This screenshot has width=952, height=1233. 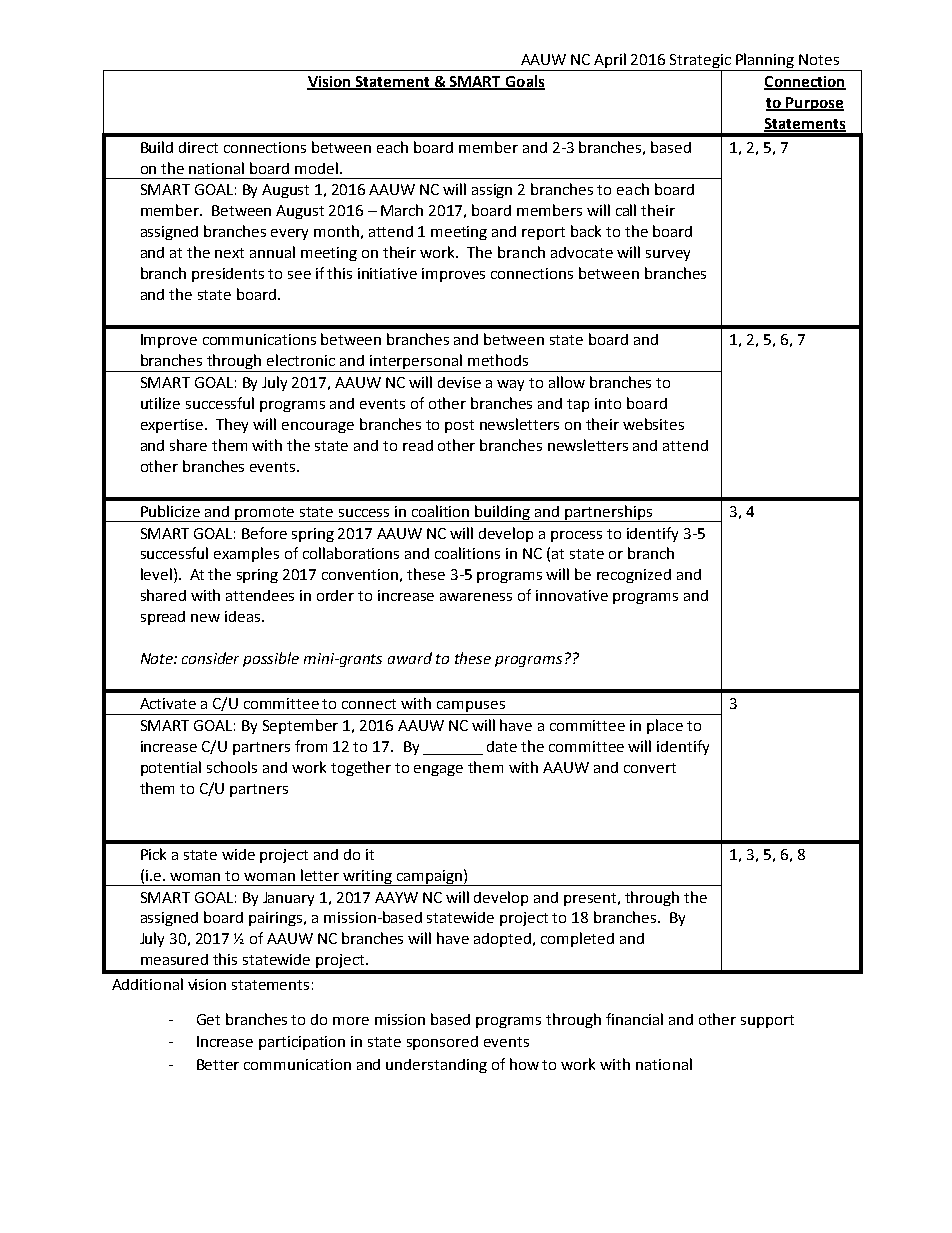 I want to click on awareness, so click(x=476, y=597).
